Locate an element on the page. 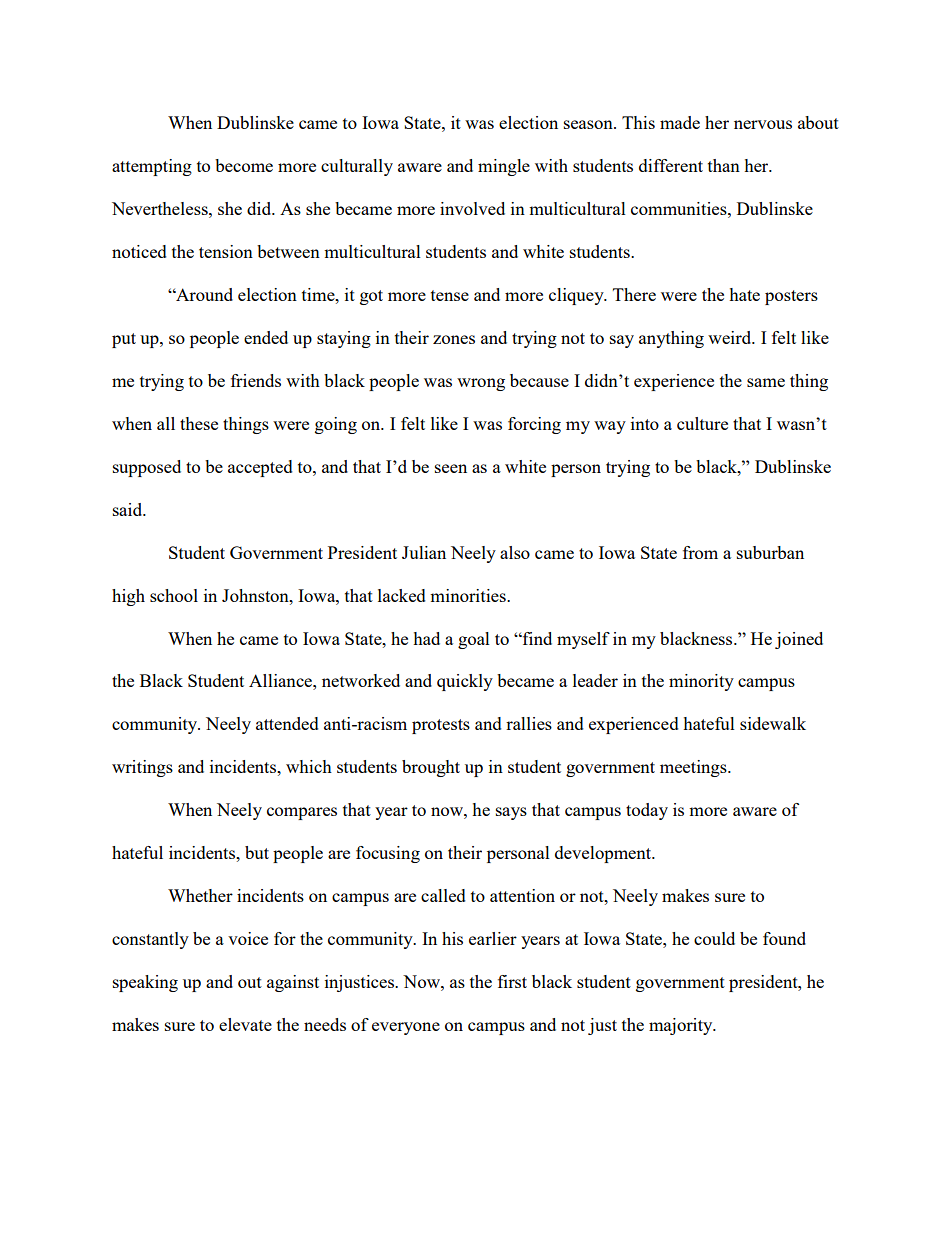 The height and width of the image is (1233, 952). first is located at coordinates (512, 981).
